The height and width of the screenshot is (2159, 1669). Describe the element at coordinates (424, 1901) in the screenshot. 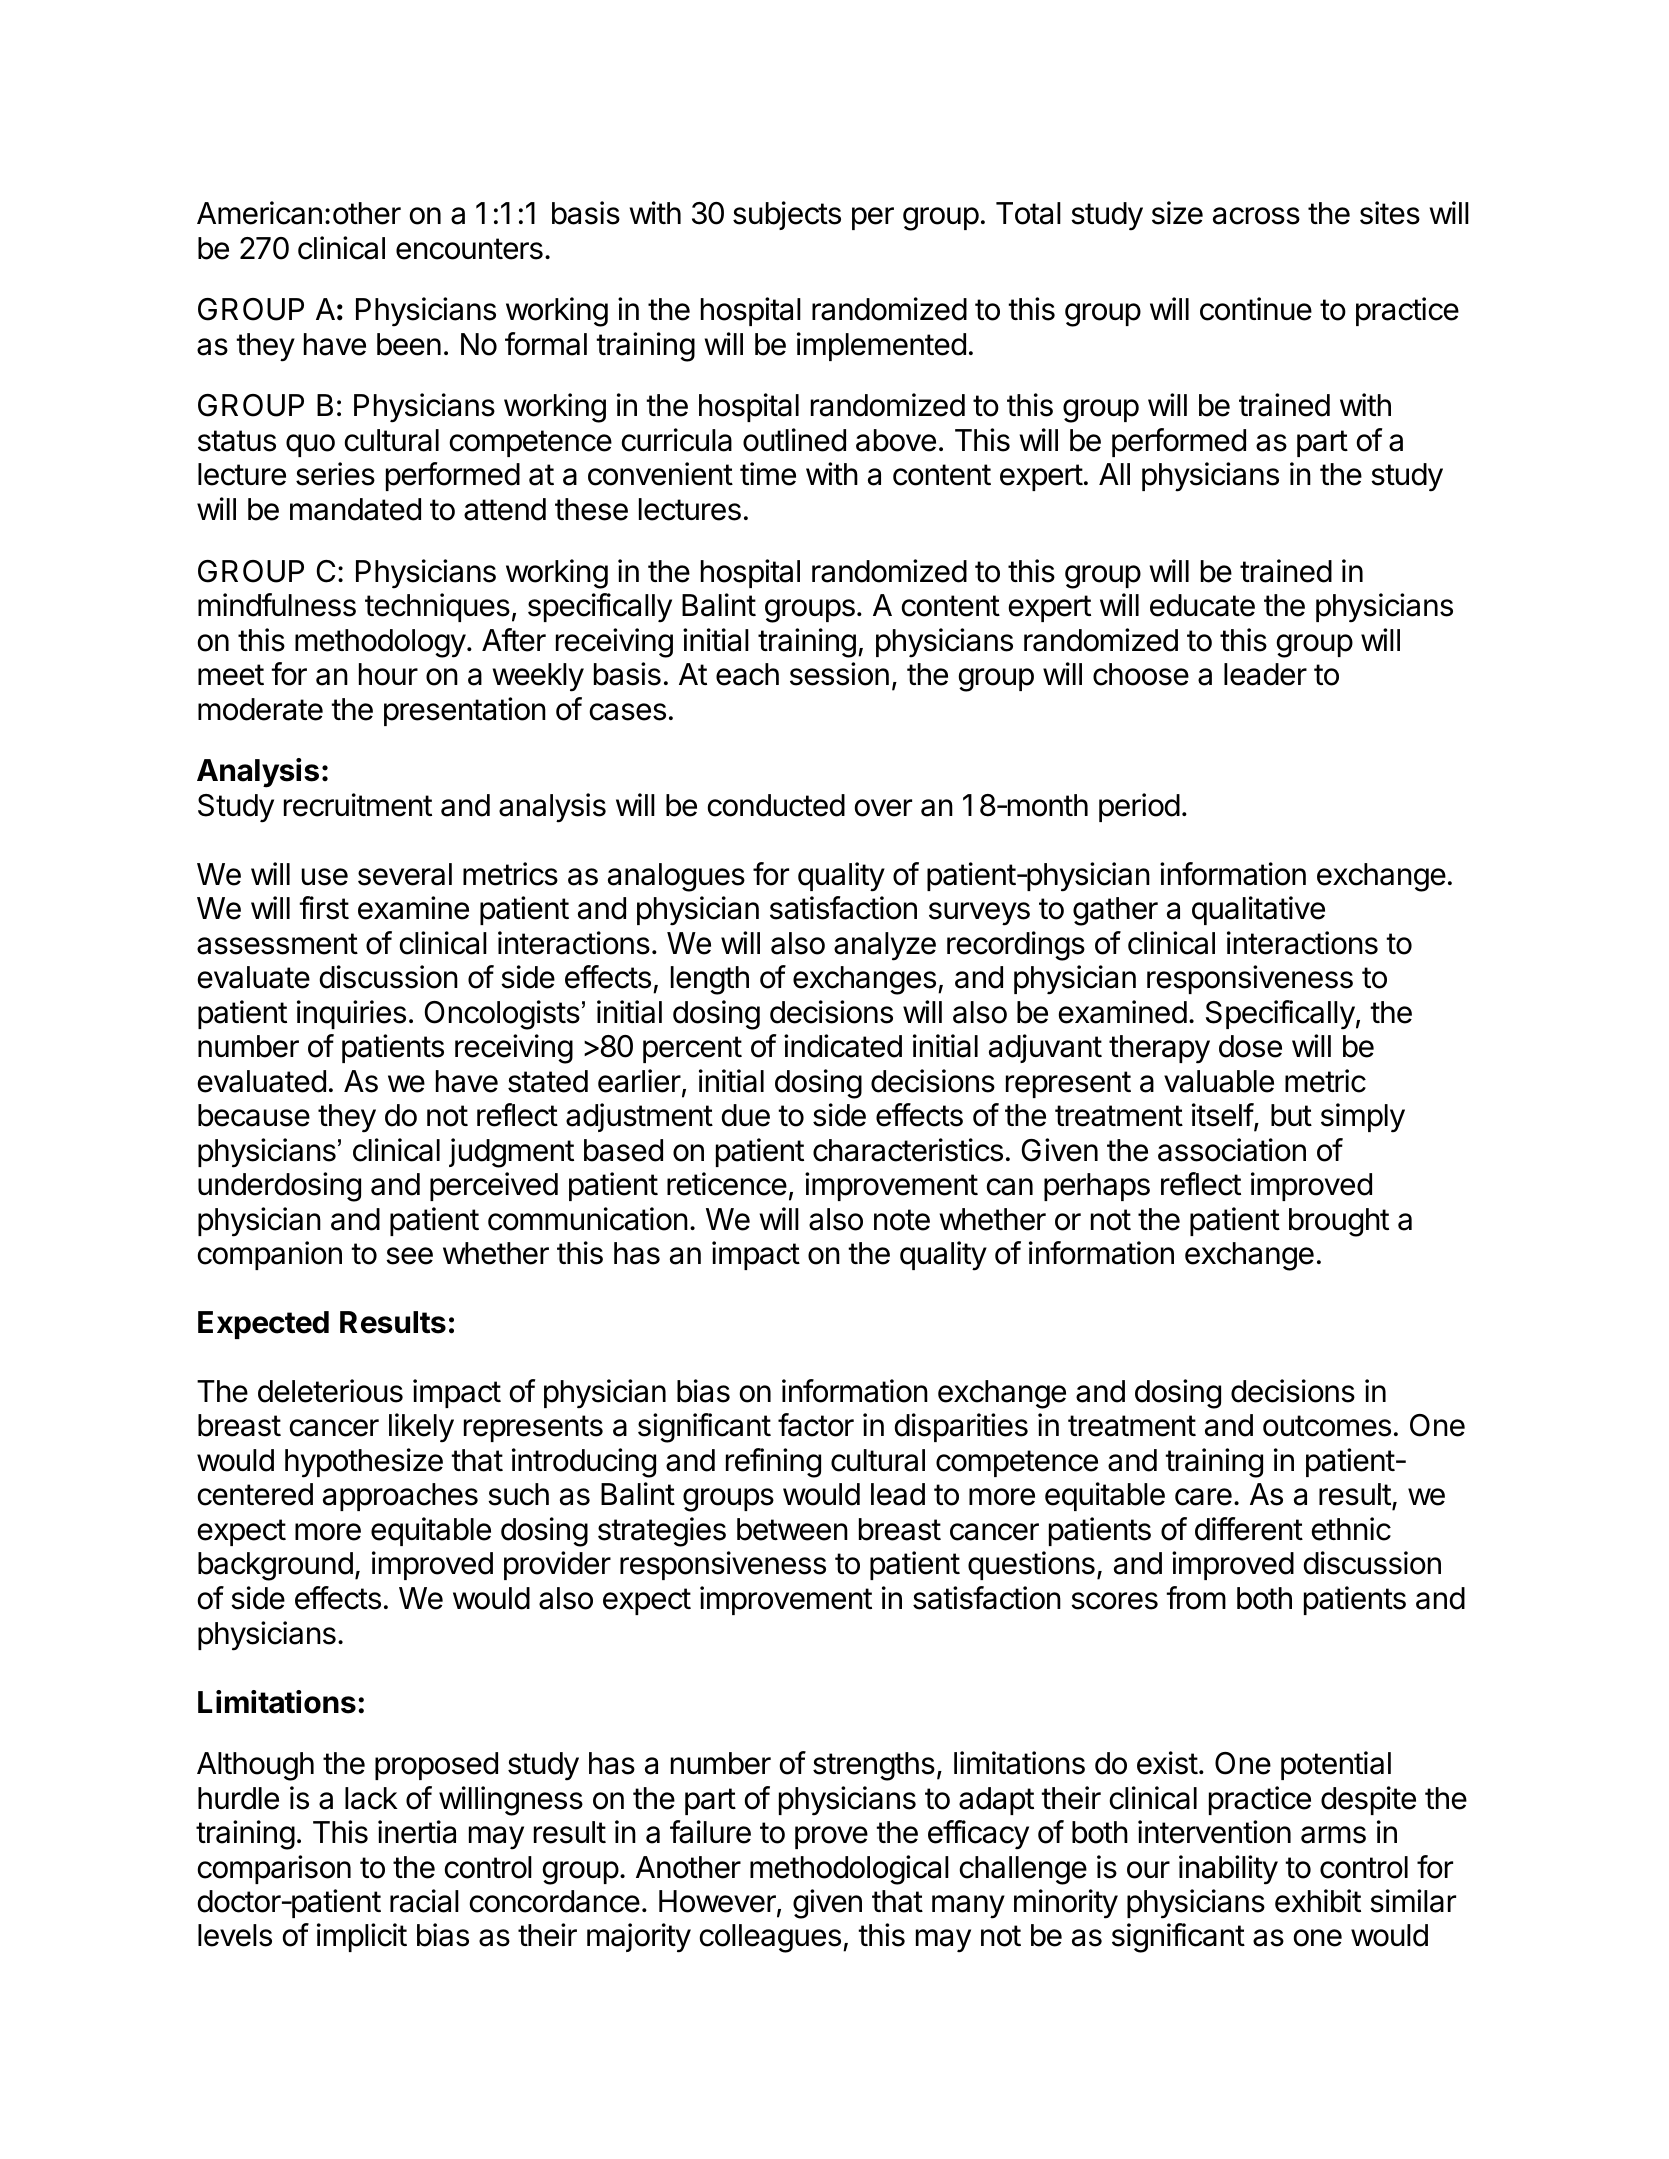

I see `racial` at that location.
